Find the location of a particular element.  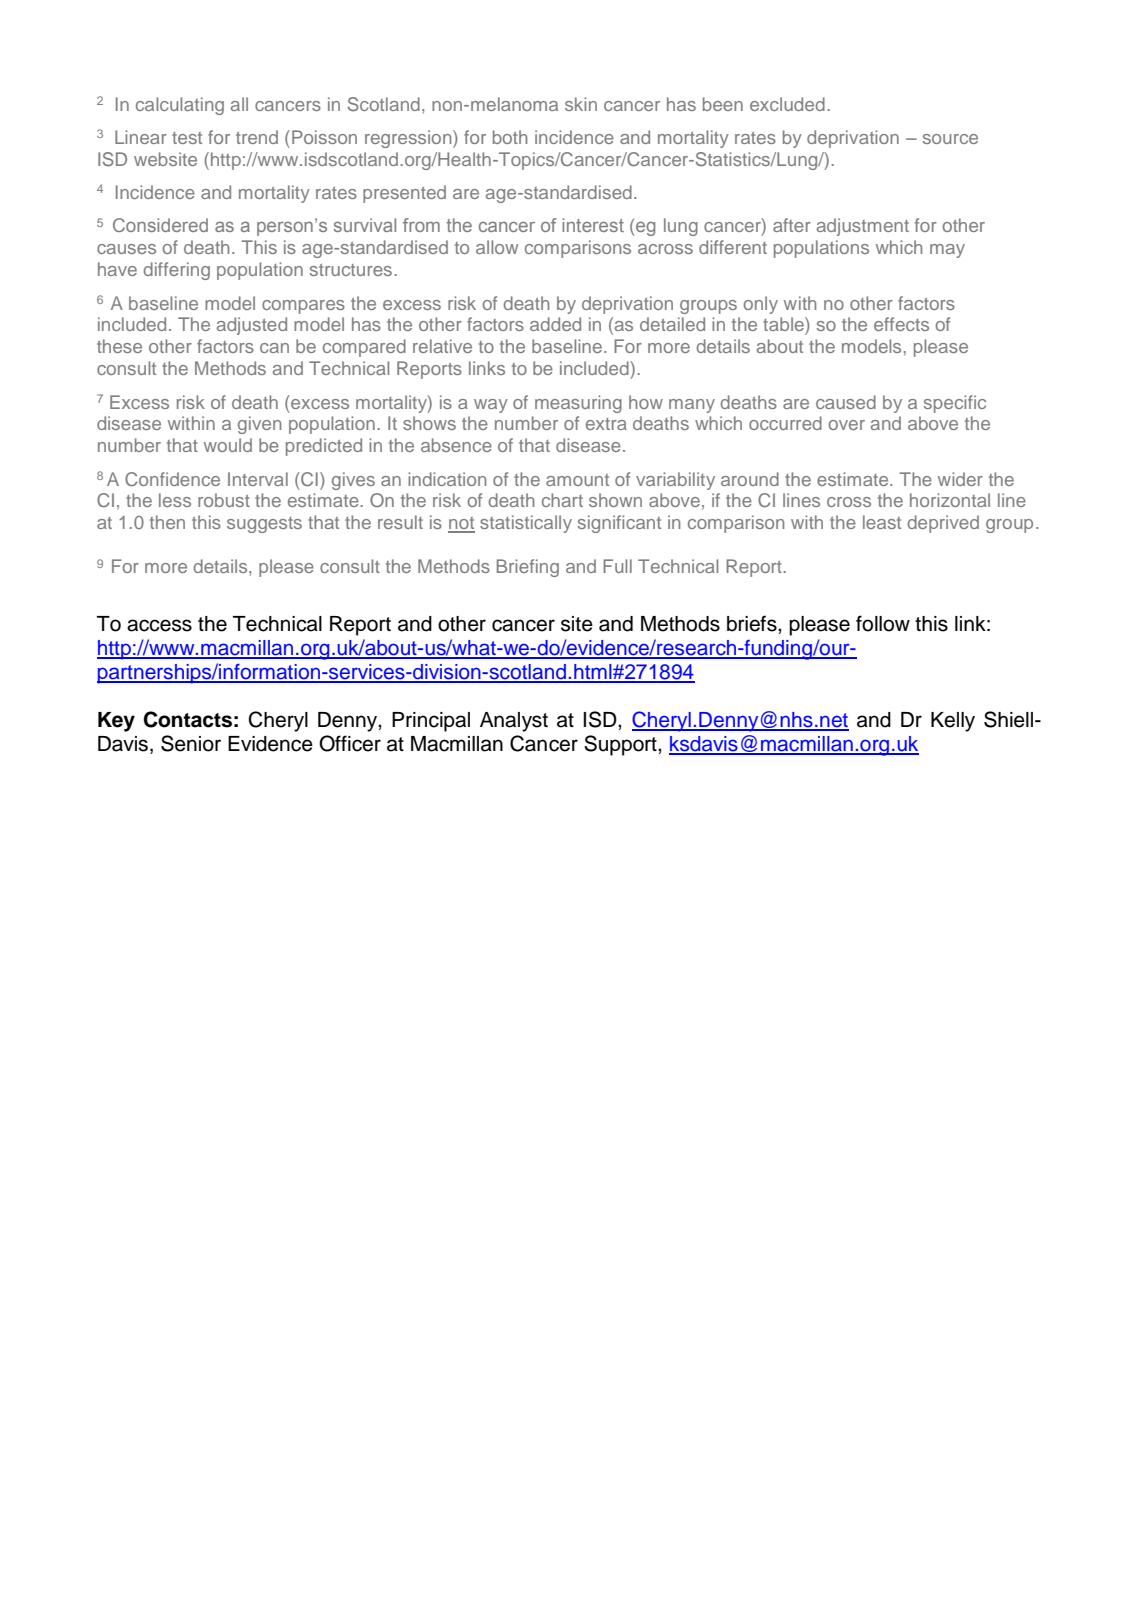

excluded is located at coordinates (787, 104).
